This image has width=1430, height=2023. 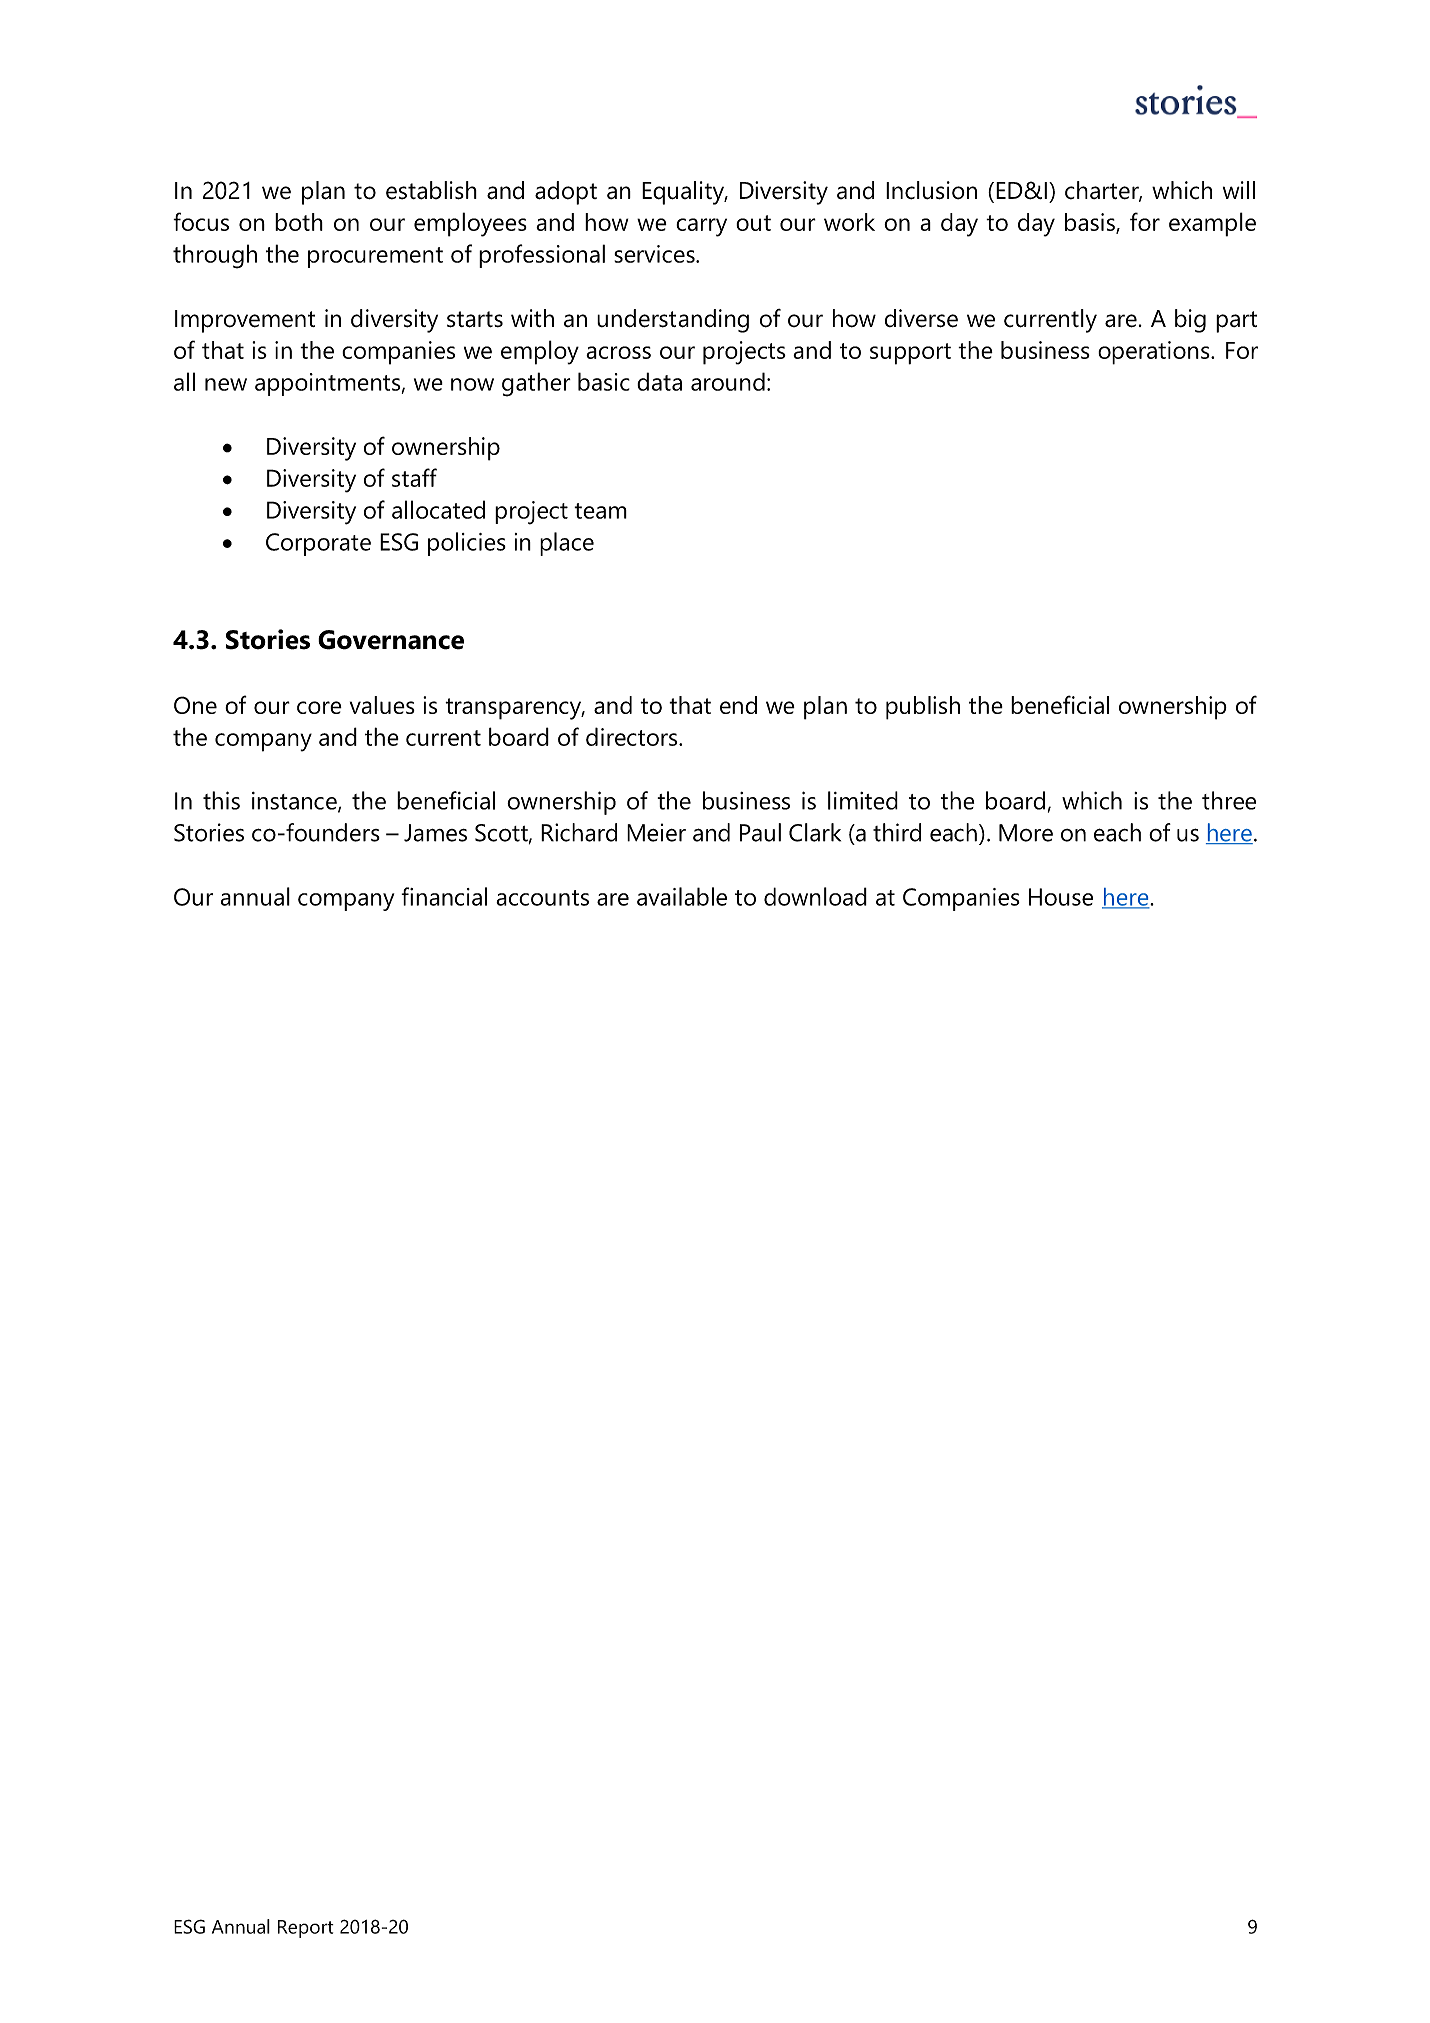 I want to click on House, so click(x=1061, y=897).
